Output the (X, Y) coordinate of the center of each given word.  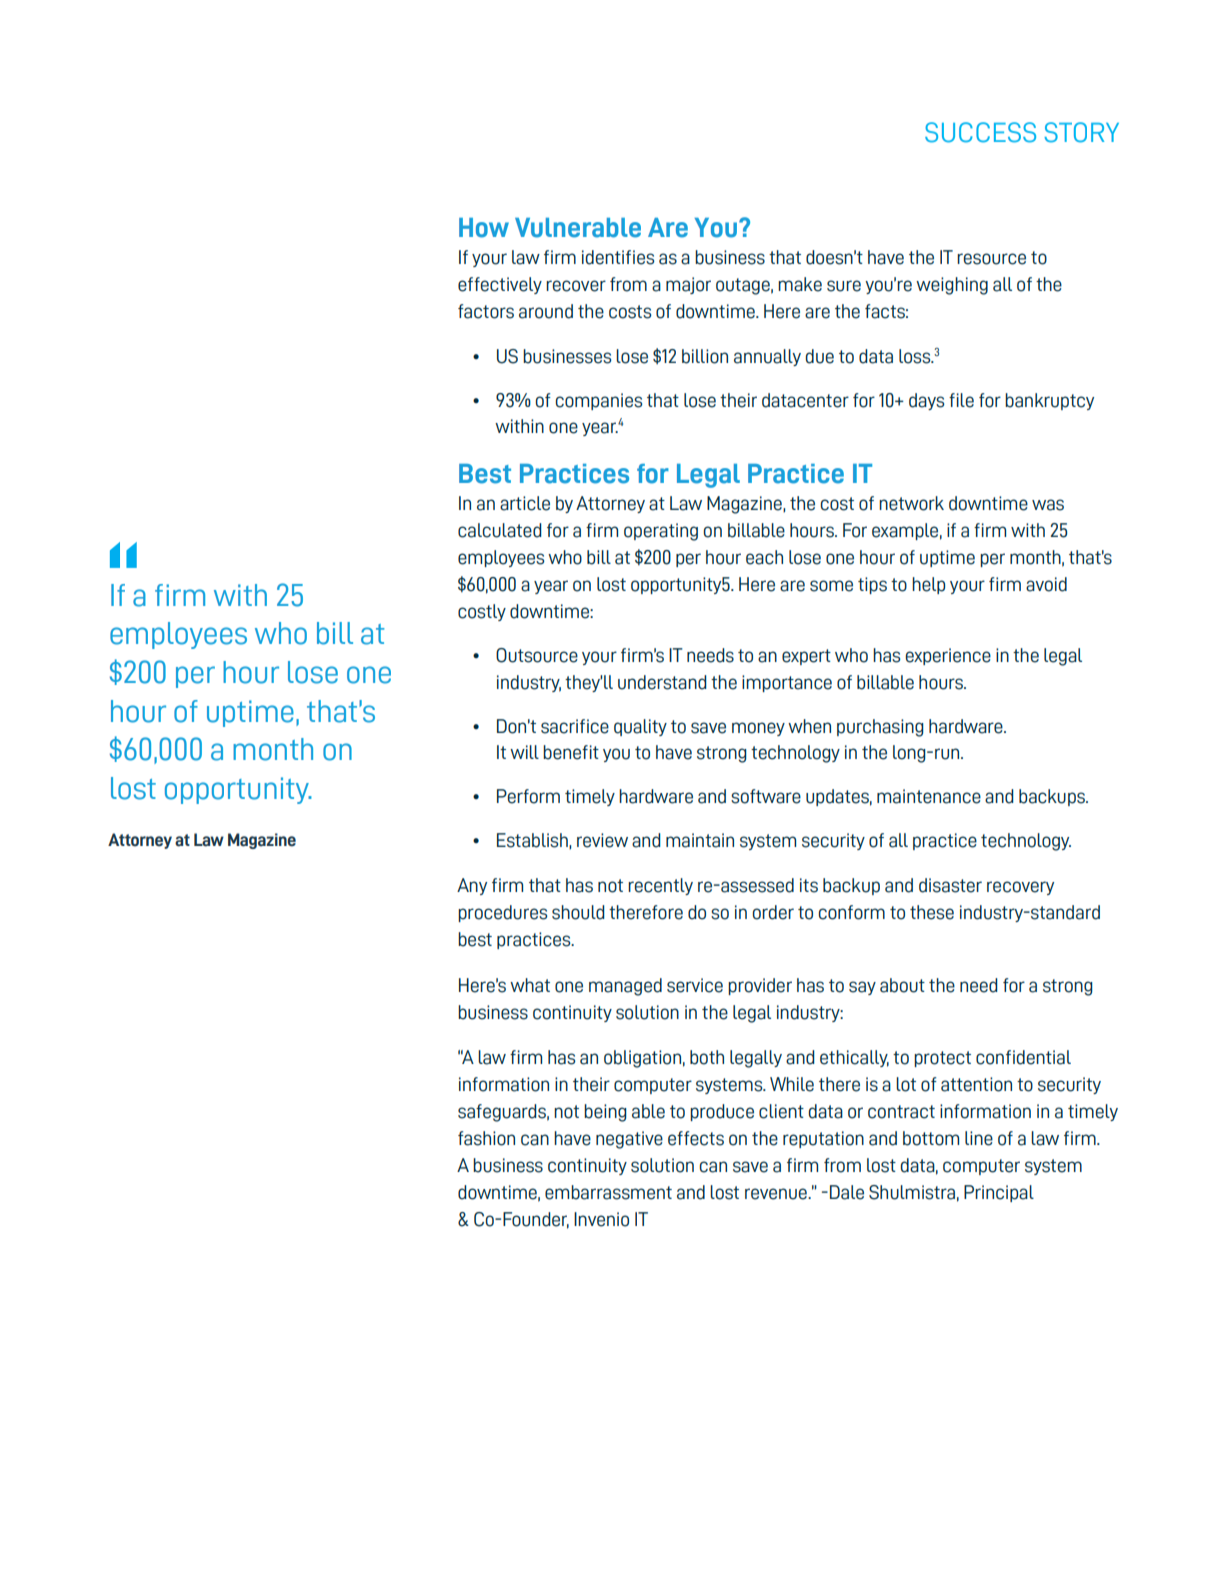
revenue (777, 1194)
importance (787, 683)
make (800, 284)
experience (948, 656)
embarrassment (608, 1192)
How (484, 228)
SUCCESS (980, 132)
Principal (999, 1193)
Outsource (537, 655)
